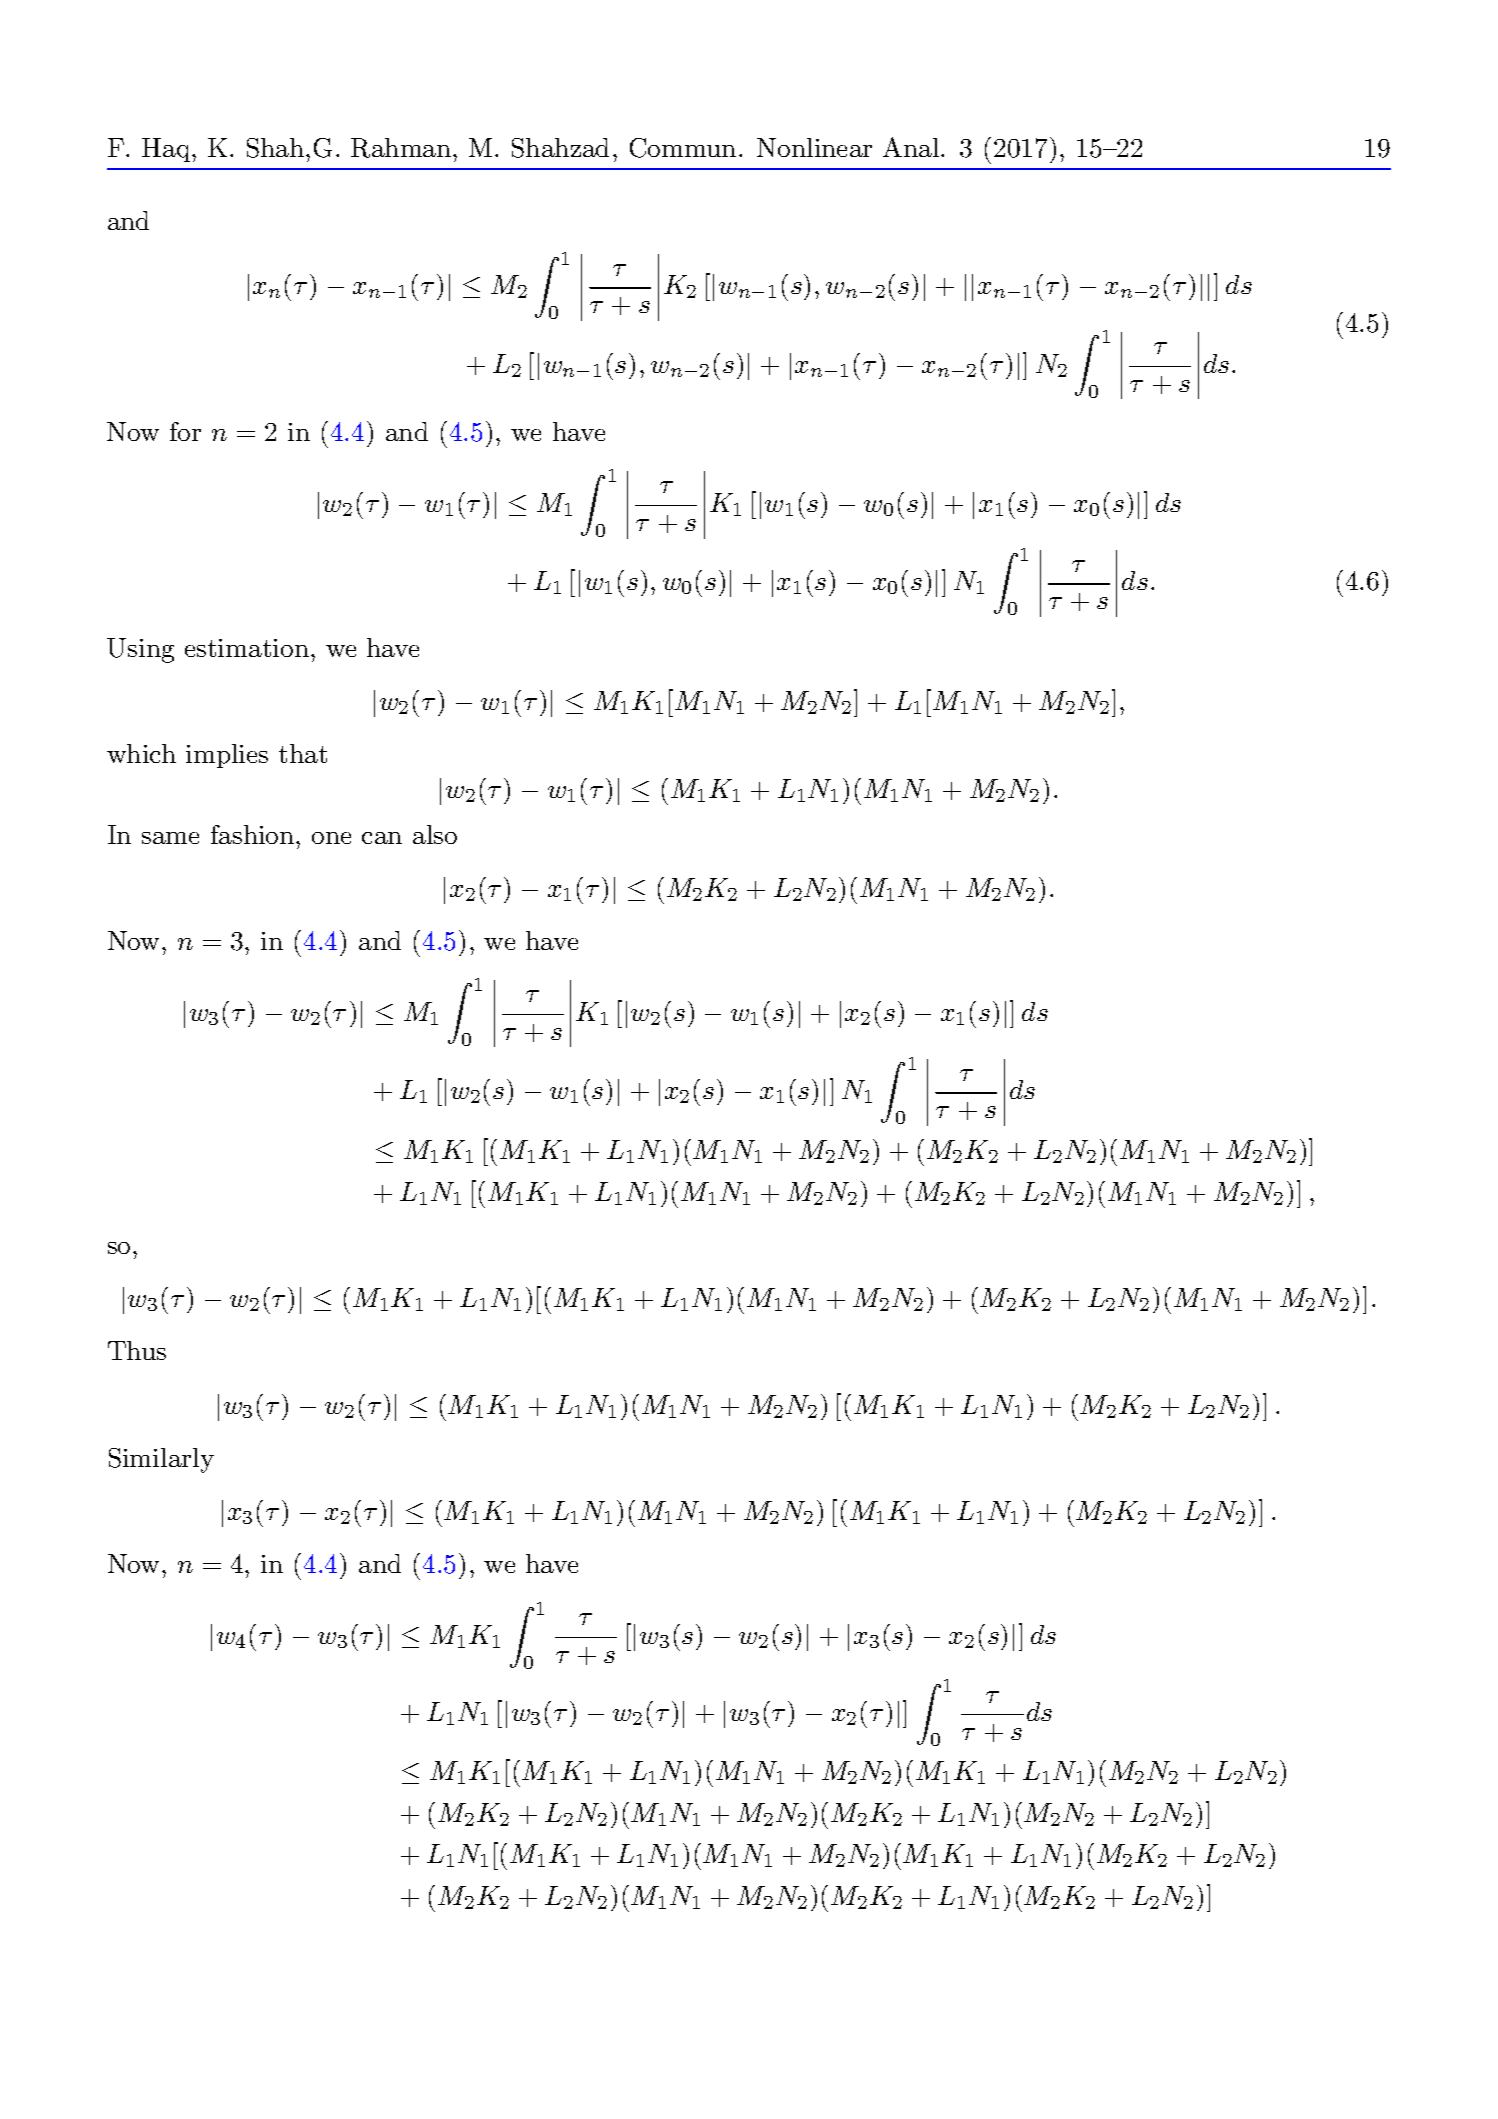 The width and height of the page is (1498, 2119). Describe the element at coordinates (254, 834) in the page. I see `fashion` at that location.
